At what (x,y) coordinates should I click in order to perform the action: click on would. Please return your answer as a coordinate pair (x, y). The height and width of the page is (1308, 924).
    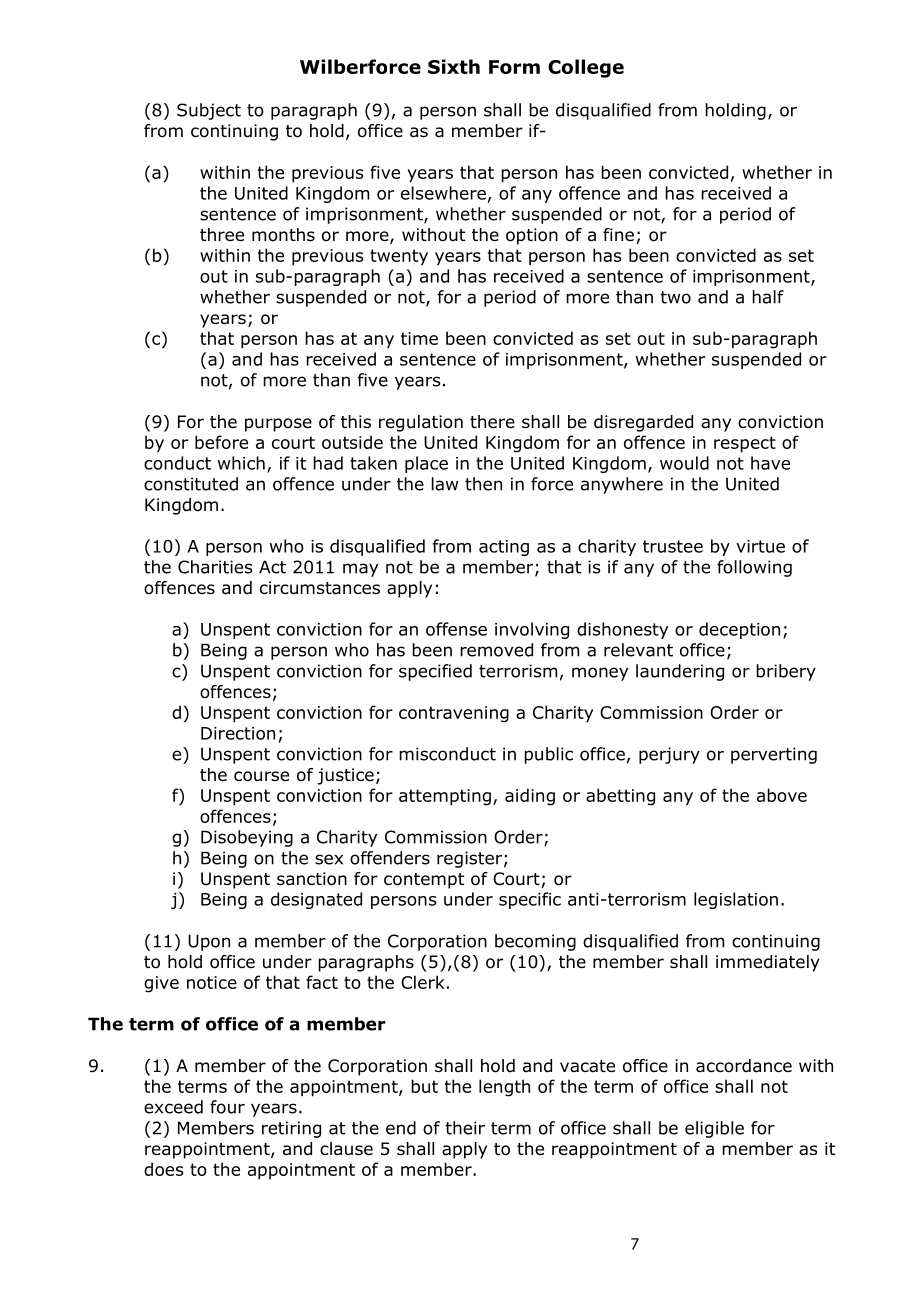
    Looking at the image, I should click on (684, 463).
